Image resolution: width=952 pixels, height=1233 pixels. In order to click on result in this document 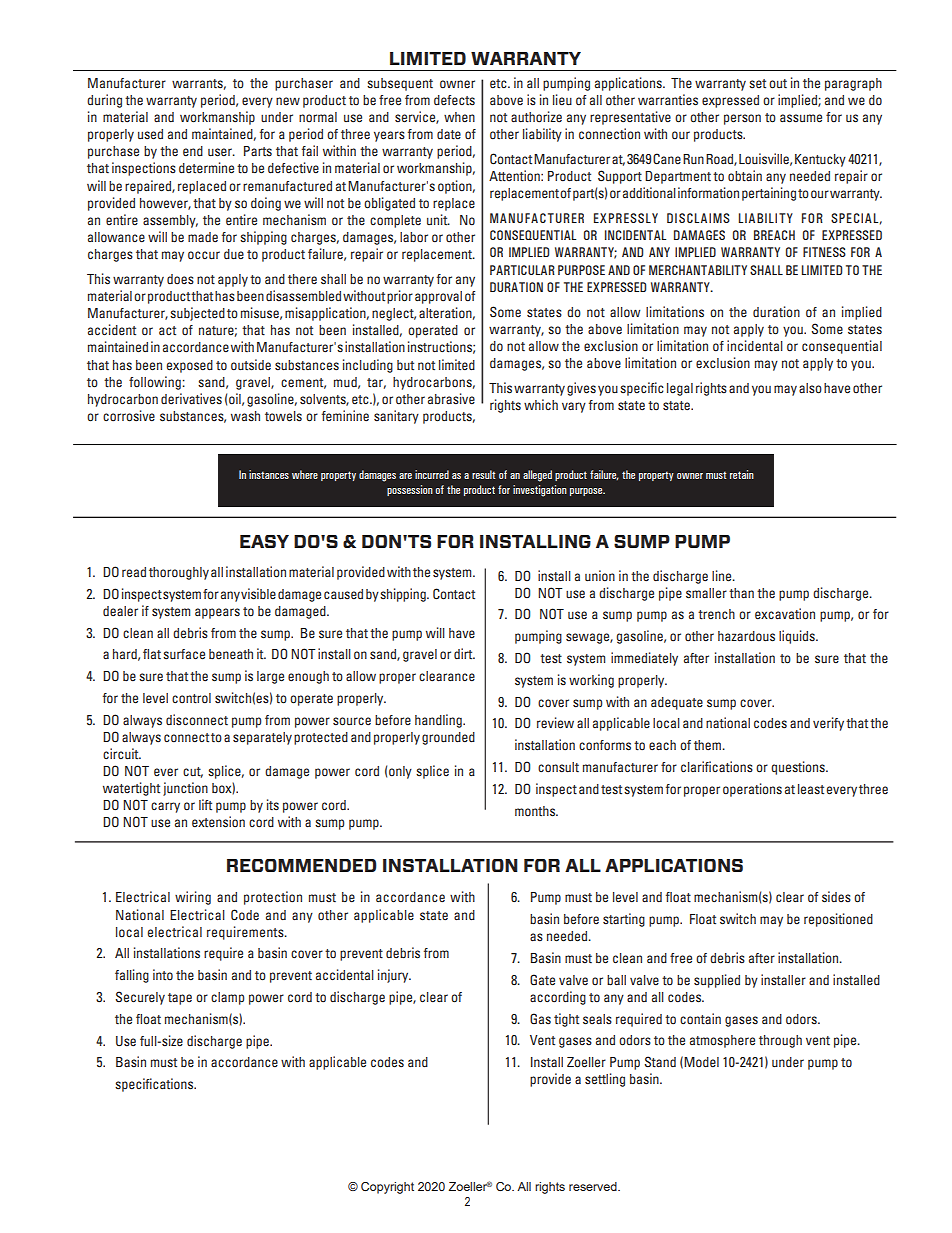, I will do `click(484, 474)`.
